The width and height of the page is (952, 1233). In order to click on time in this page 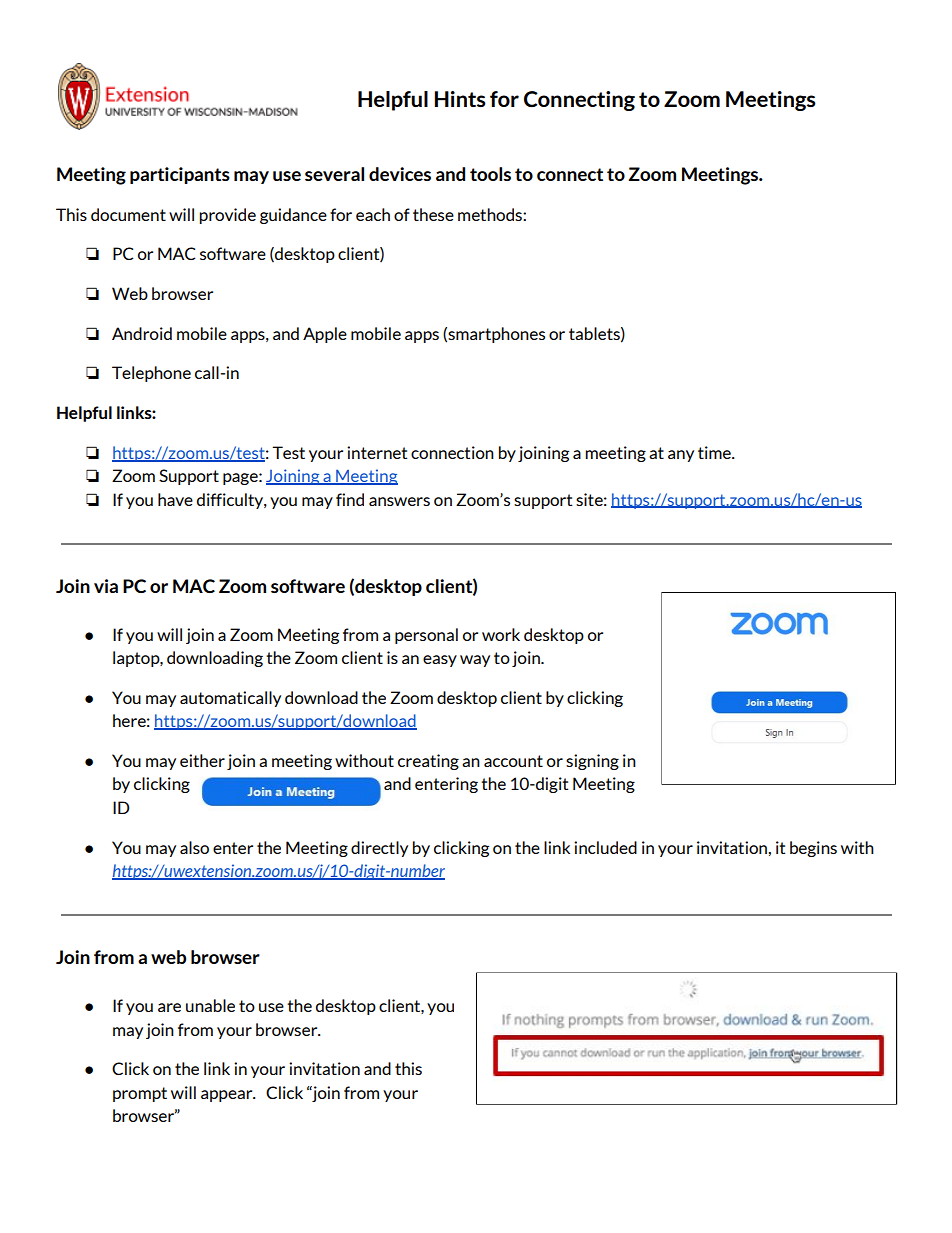, I will do `click(715, 452)`.
